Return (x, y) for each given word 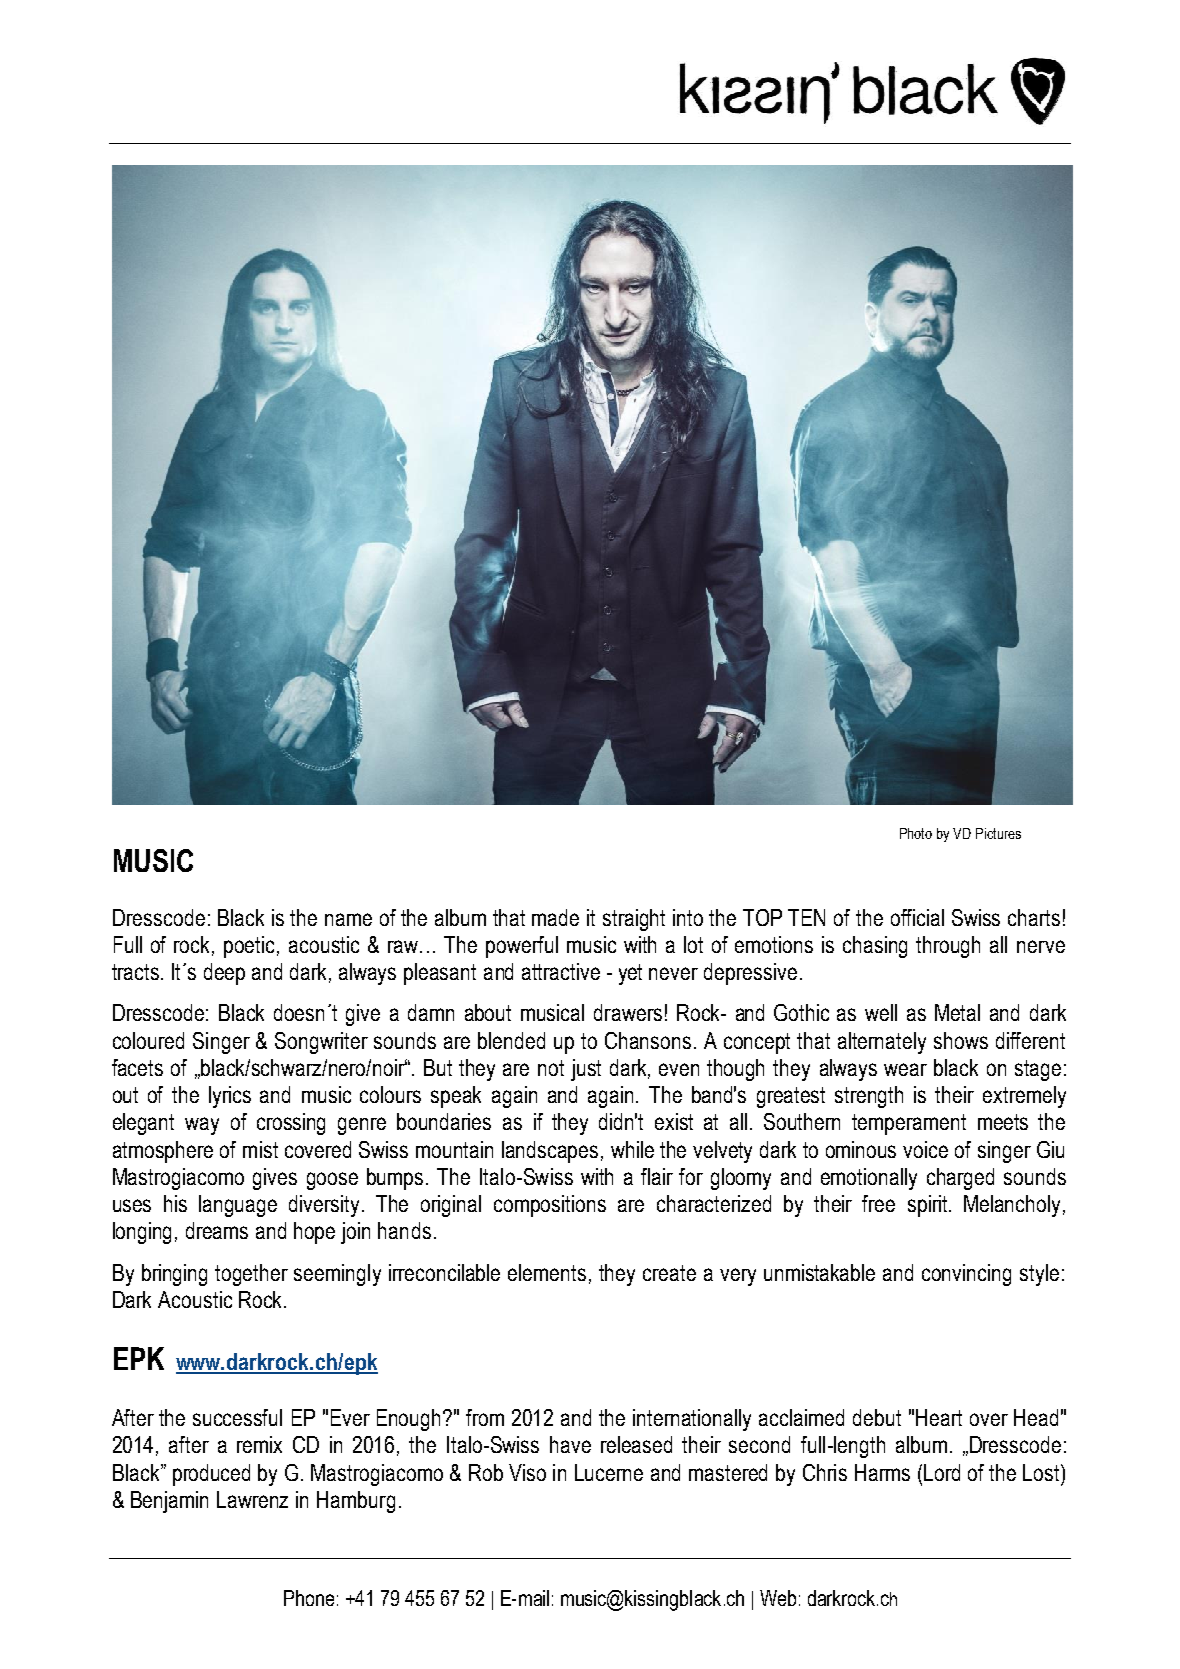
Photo (916, 833)
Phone (309, 1598)
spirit (929, 1206)
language (238, 1206)
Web (778, 1598)
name (348, 919)
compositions (550, 1206)
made (555, 917)
